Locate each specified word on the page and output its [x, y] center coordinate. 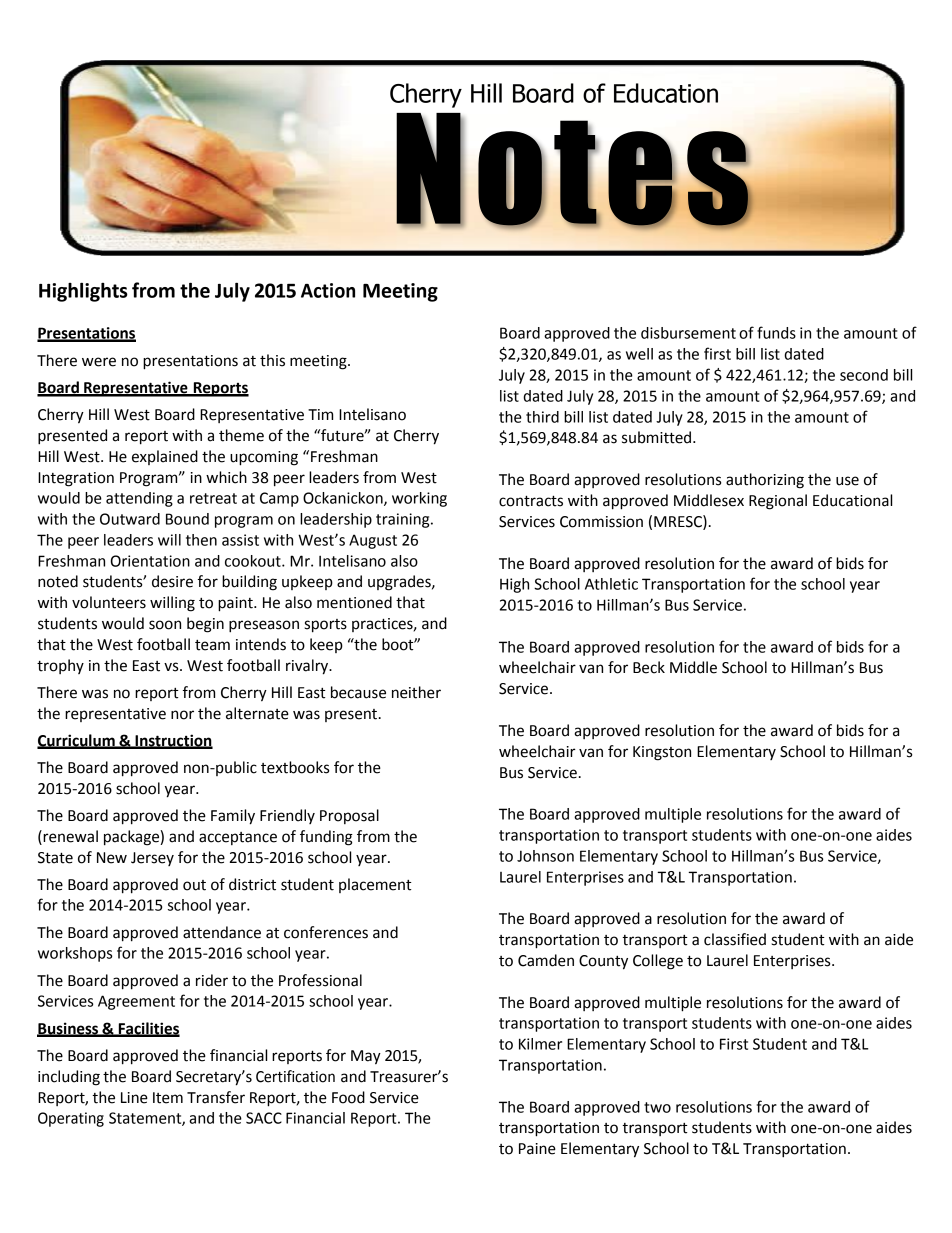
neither [416, 692]
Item [168, 1098]
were [99, 362]
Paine [537, 1149]
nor [182, 715]
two [657, 1107]
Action [328, 290]
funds [776, 332]
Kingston [662, 753]
